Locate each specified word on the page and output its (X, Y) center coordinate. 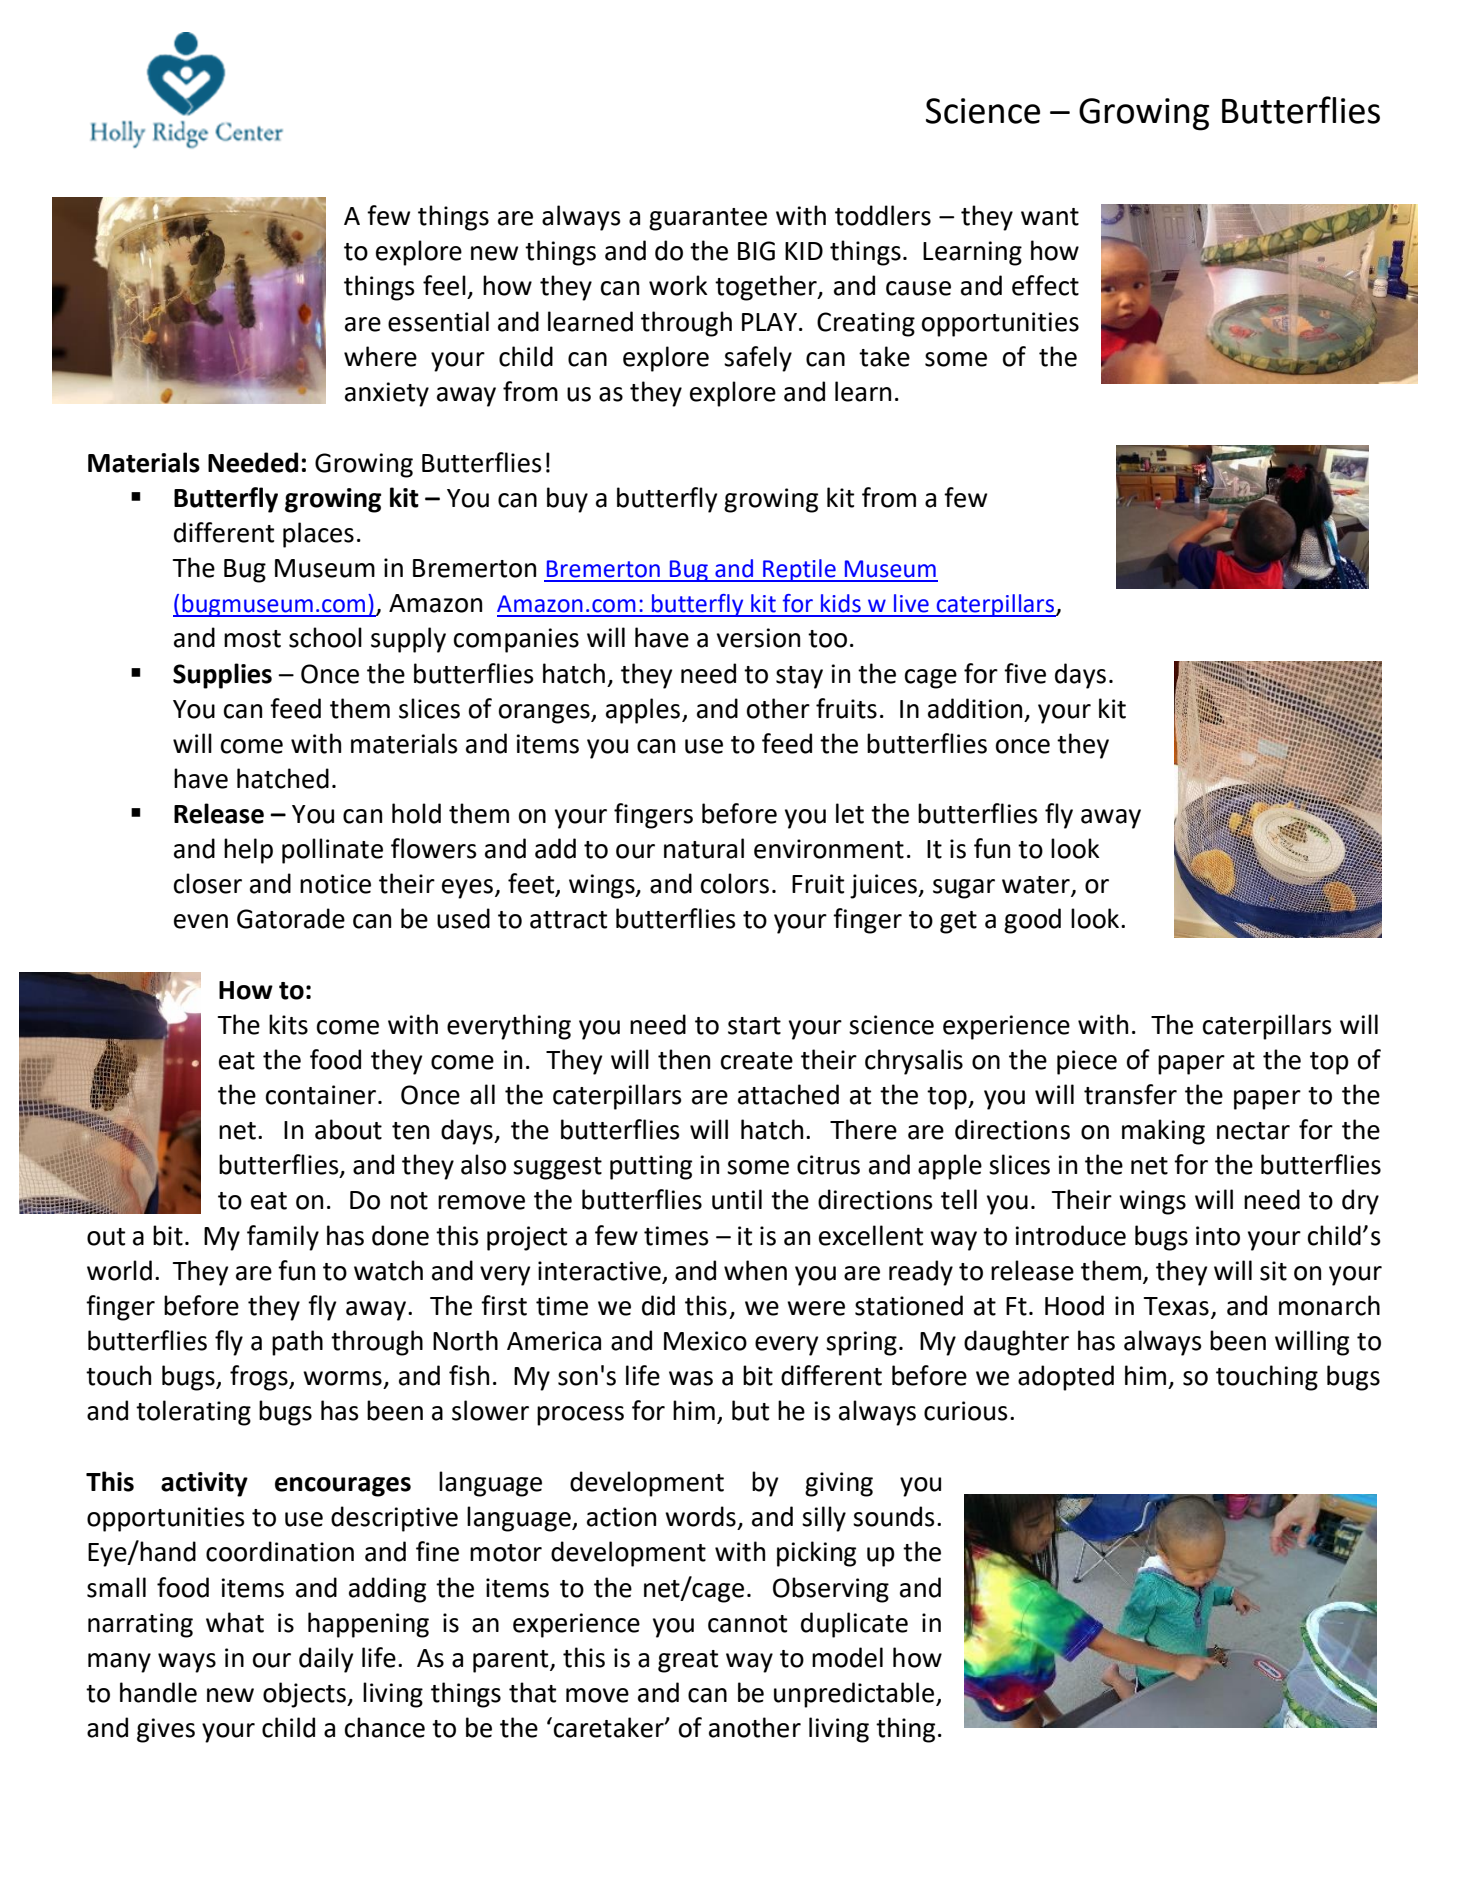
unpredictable (855, 1695)
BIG (756, 251)
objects (305, 1695)
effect (1045, 285)
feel (444, 285)
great (688, 1661)
